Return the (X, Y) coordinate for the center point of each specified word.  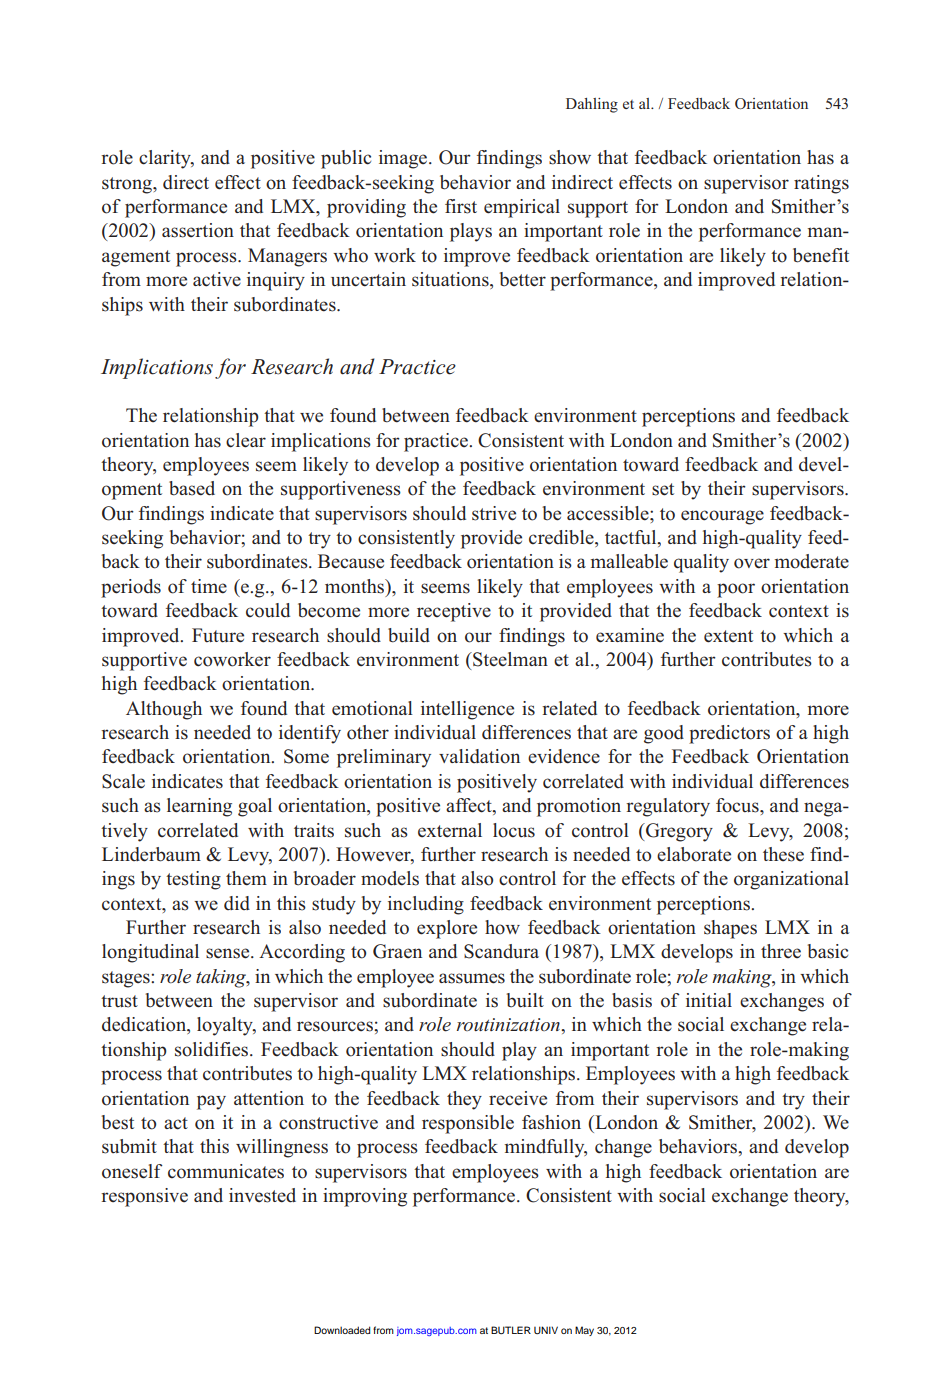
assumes (472, 978)
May (584, 1331)
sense (229, 953)
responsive (144, 1197)
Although (164, 710)
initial (709, 1000)
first (461, 206)
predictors (729, 734)
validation (479, 756)
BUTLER (511, 1330)
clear (246, 440)
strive (494, 513)
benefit (821, 255)
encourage (722, 517)
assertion (198, 230)
